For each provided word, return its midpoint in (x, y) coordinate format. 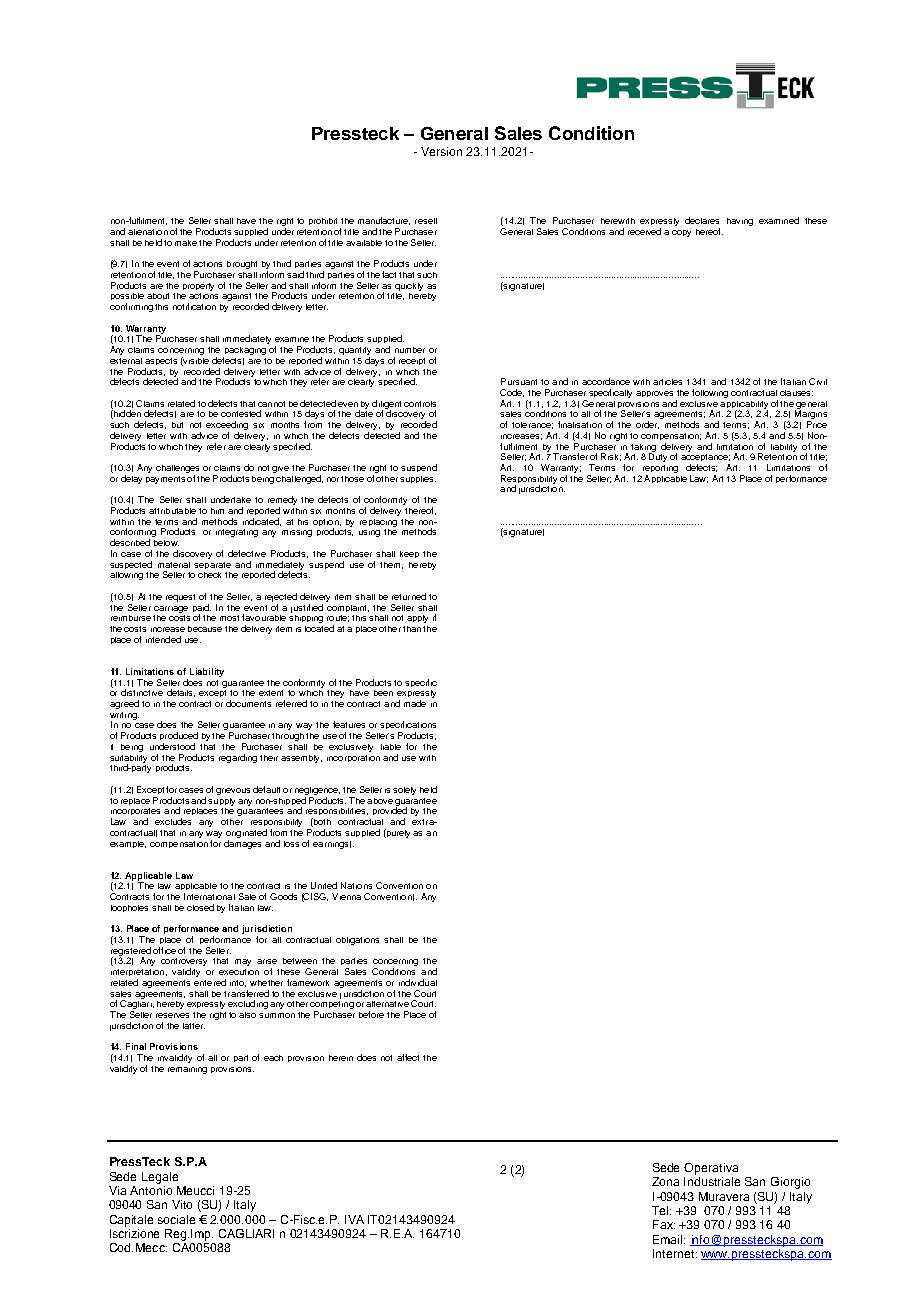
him (217, 511)
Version (441, 151)
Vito (182, 1204)
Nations (356, 885)
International (209, 896)
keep (409, 554)
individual (418, 982)
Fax (664, 1224)
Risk (611, 457)
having (740, 222)
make (186, 243)
